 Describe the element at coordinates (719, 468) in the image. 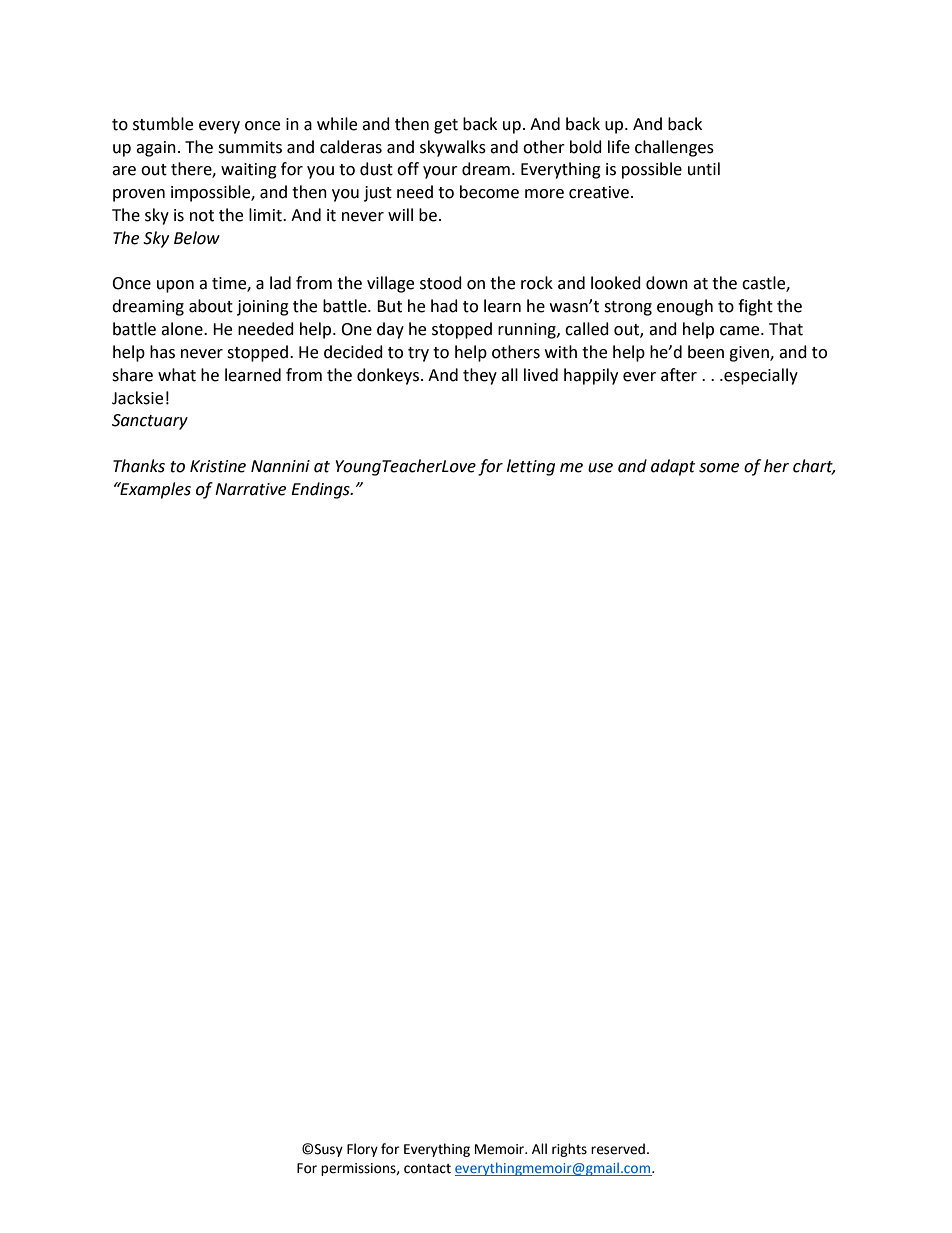

I see `some` at that location.
